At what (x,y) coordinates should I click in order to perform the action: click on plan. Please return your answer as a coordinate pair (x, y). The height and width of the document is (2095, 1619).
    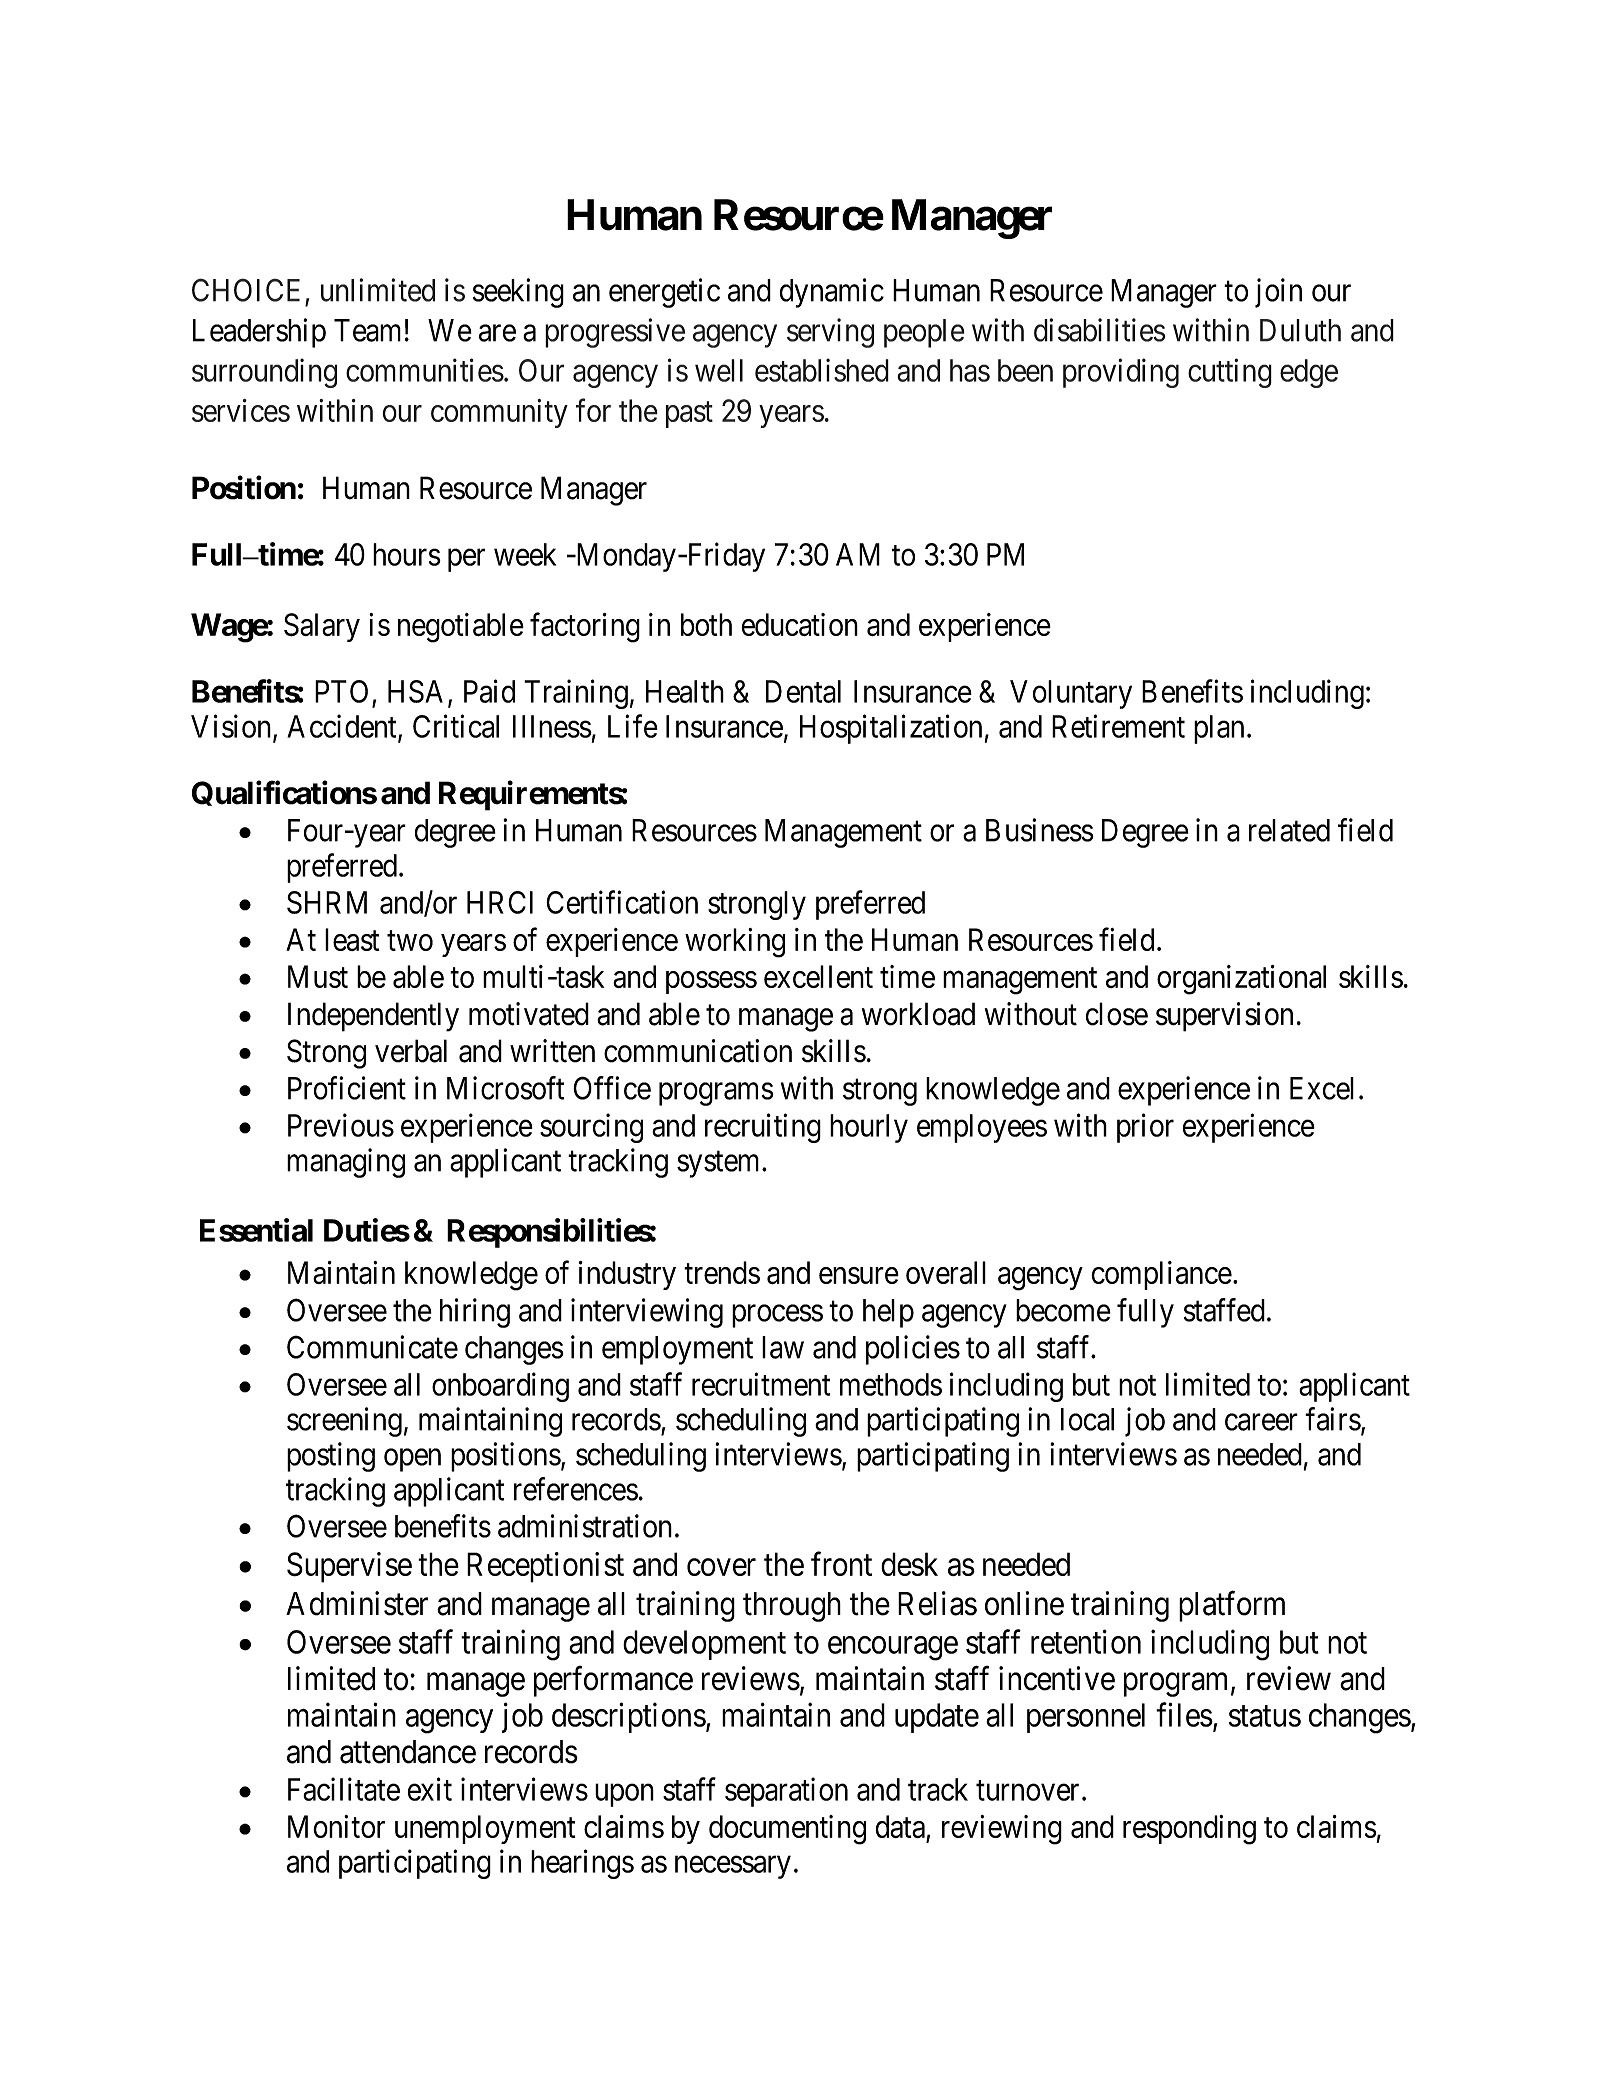
    Looking at the image, I should click on (1219, 729).
